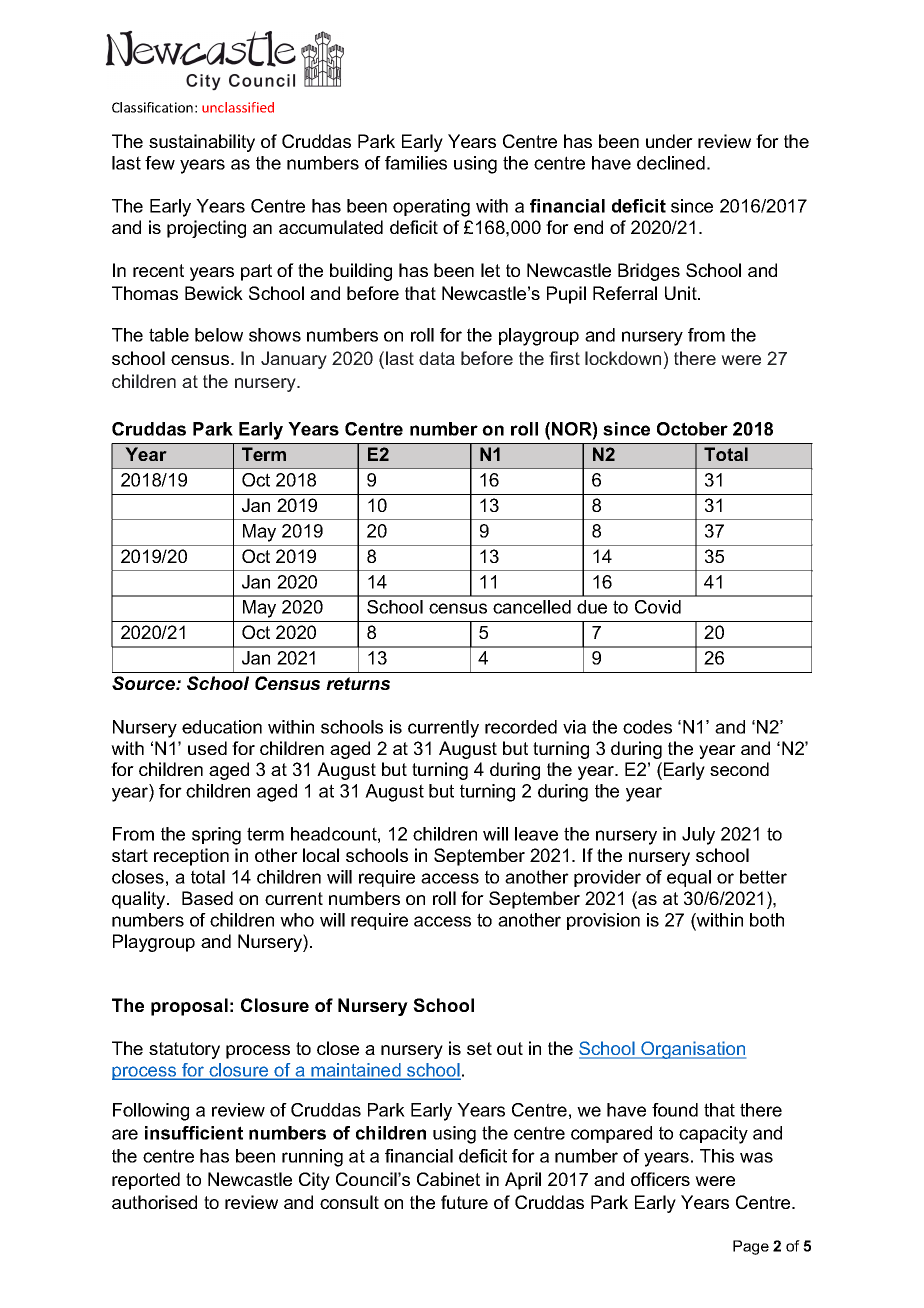  What do you see at coordinates (416, 163) in the screenshot?
I see `families` at bounding box center [416, 163].
